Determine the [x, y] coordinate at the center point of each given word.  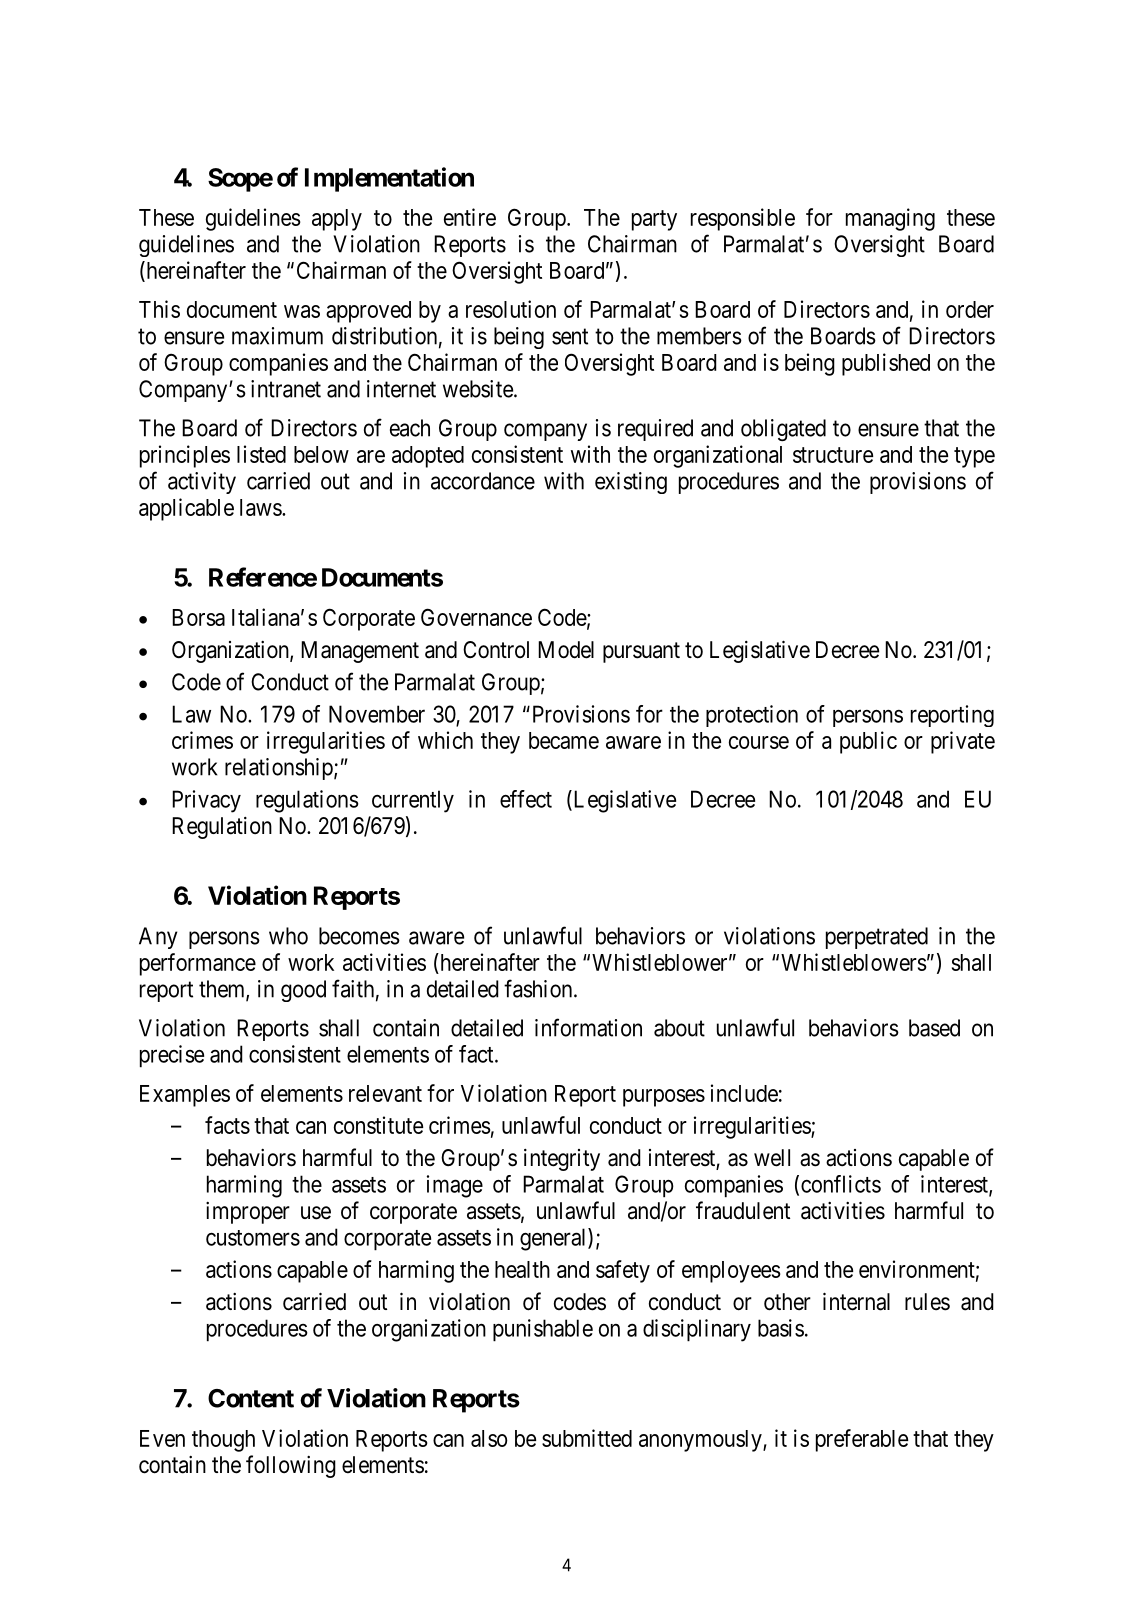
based [934, 1028]
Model [566, 650]
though [223, 1441]
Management [360, 652]
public [868, 742]
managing [890, 219]
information [588, 1027]
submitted [587, 1438]
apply [337, 220]
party [654, 220]
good [303, 991]
